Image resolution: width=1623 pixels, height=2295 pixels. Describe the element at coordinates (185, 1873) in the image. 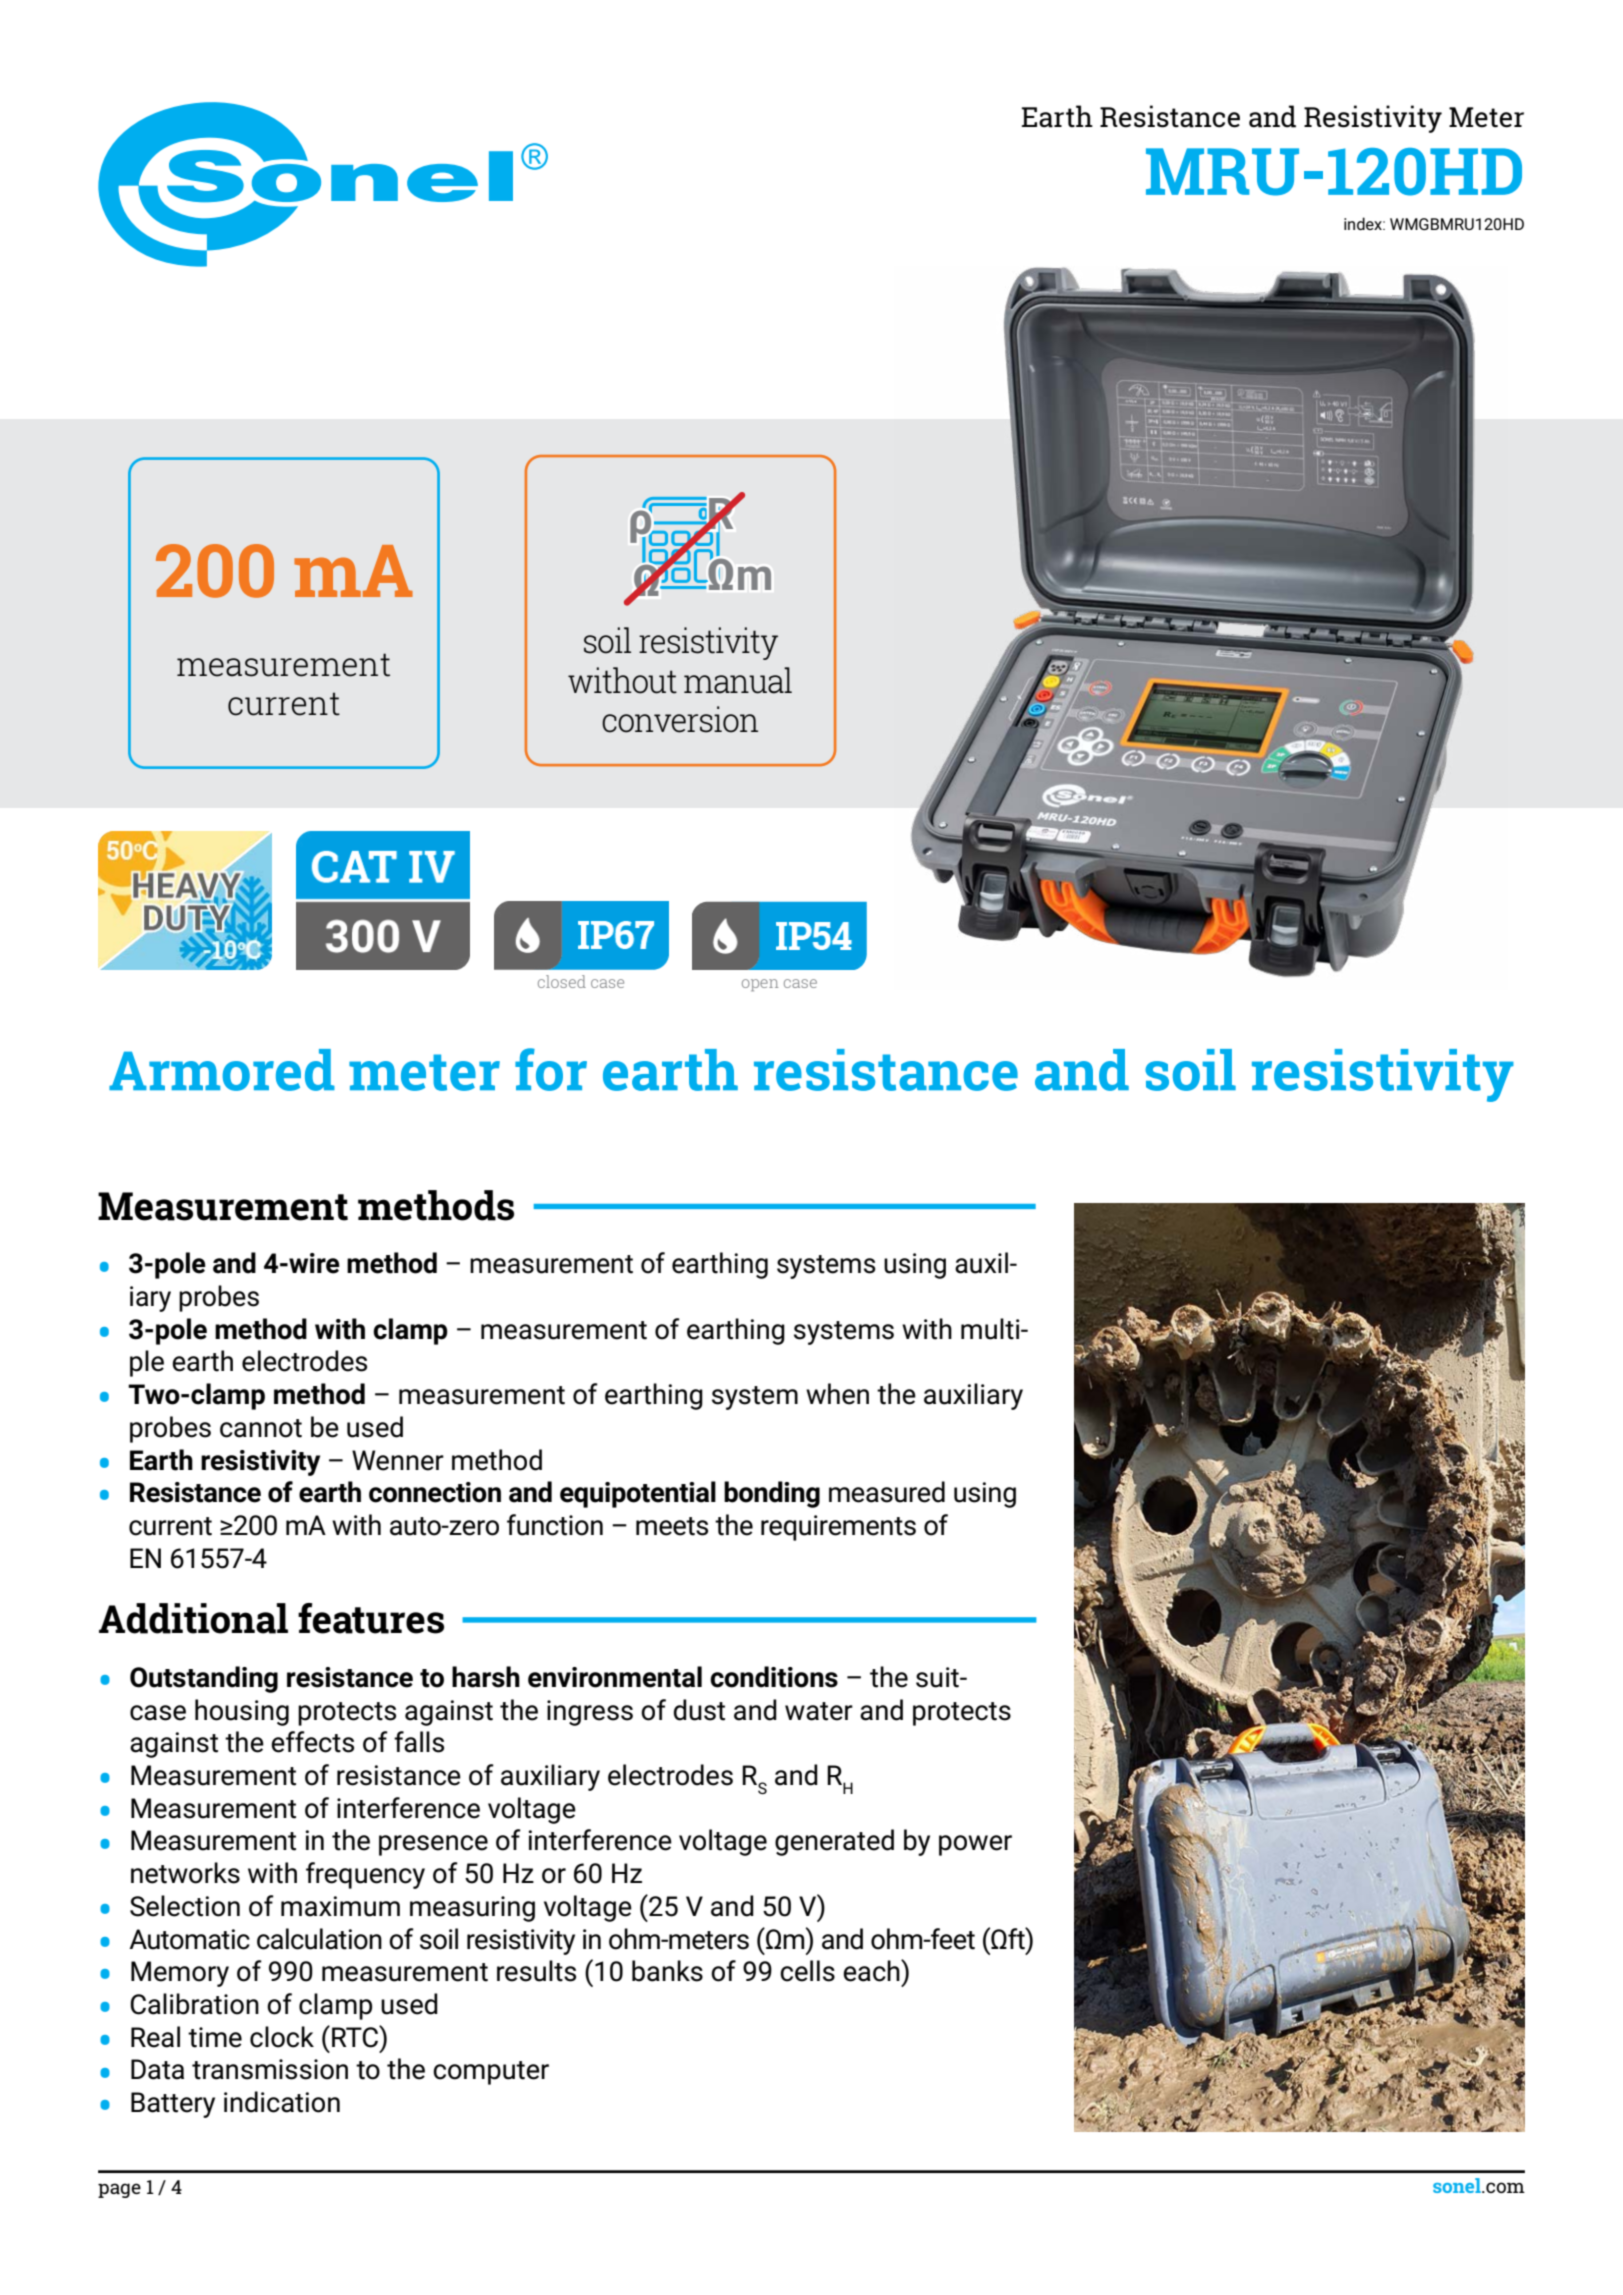

I see `networks` at that location.
